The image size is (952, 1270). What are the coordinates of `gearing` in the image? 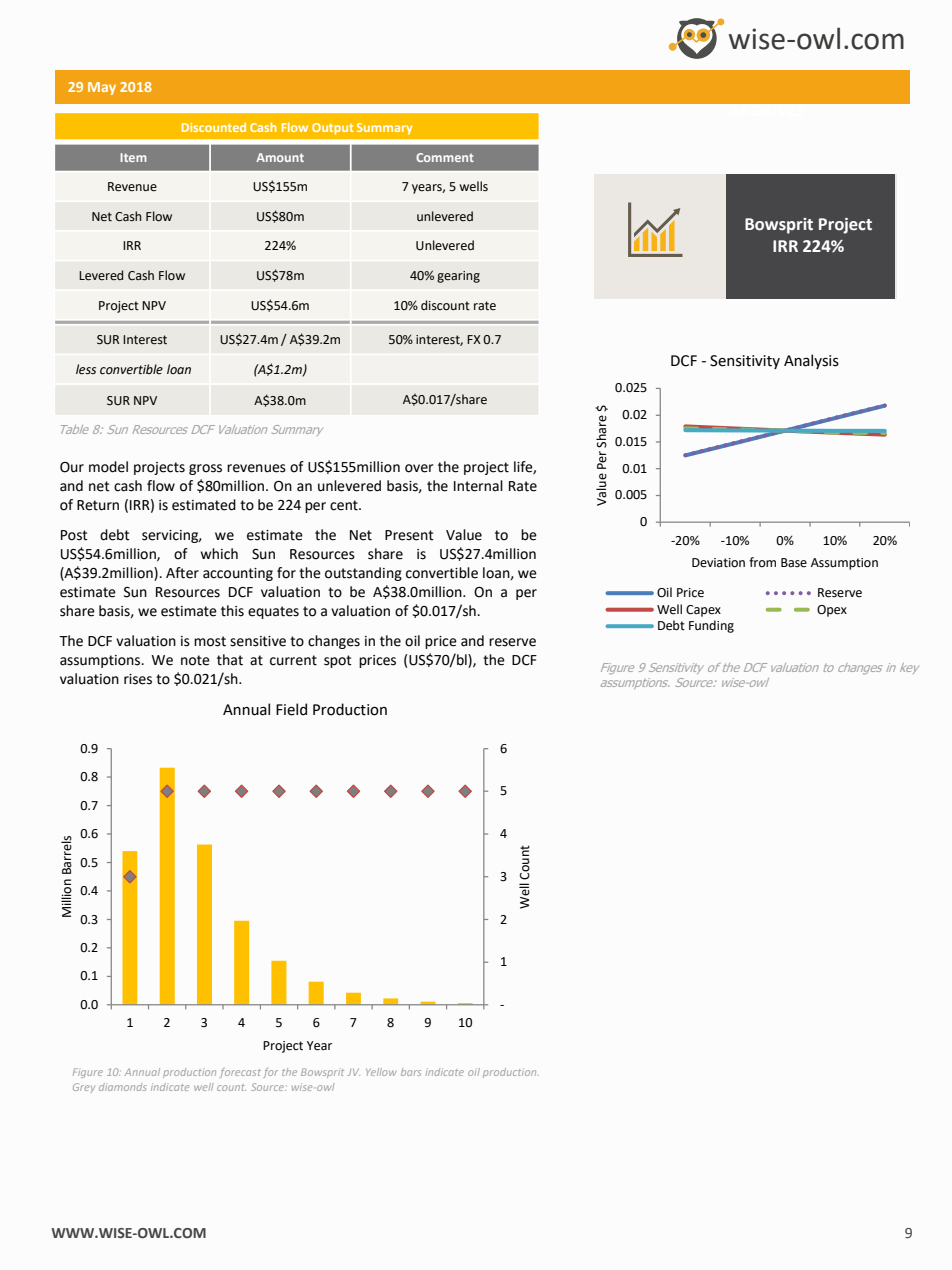 It's located at (458, 277).
